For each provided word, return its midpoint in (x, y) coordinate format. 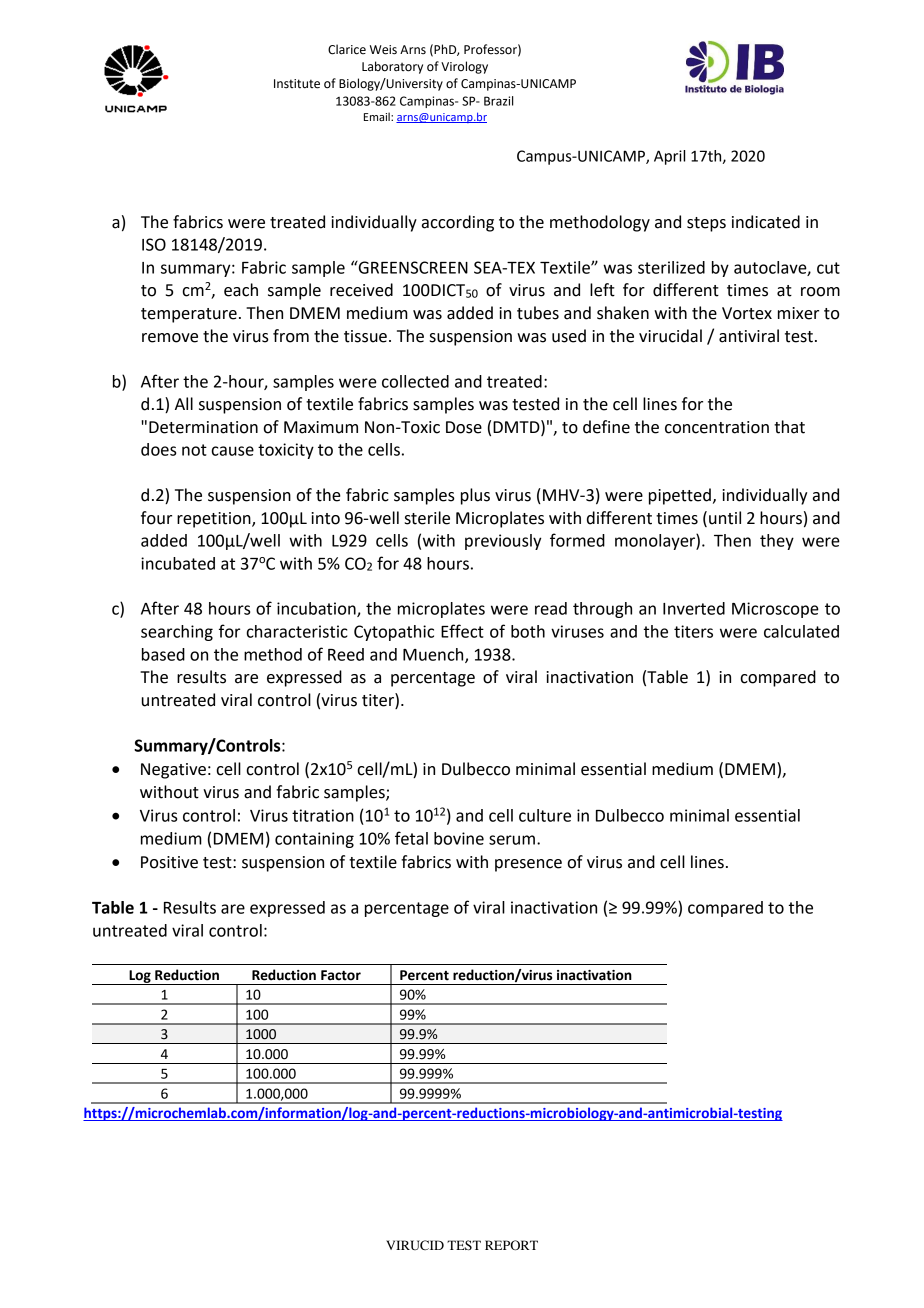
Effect (462, 631)
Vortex (747, 313)
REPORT (511, 1245)
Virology (464, 67)
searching (177, 633)
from (291, 336)
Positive (169, 862)
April (669, 157)
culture (545, 815)
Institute (297, 84)
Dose (464, 427)
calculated (801, 631)
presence (528, 865)
